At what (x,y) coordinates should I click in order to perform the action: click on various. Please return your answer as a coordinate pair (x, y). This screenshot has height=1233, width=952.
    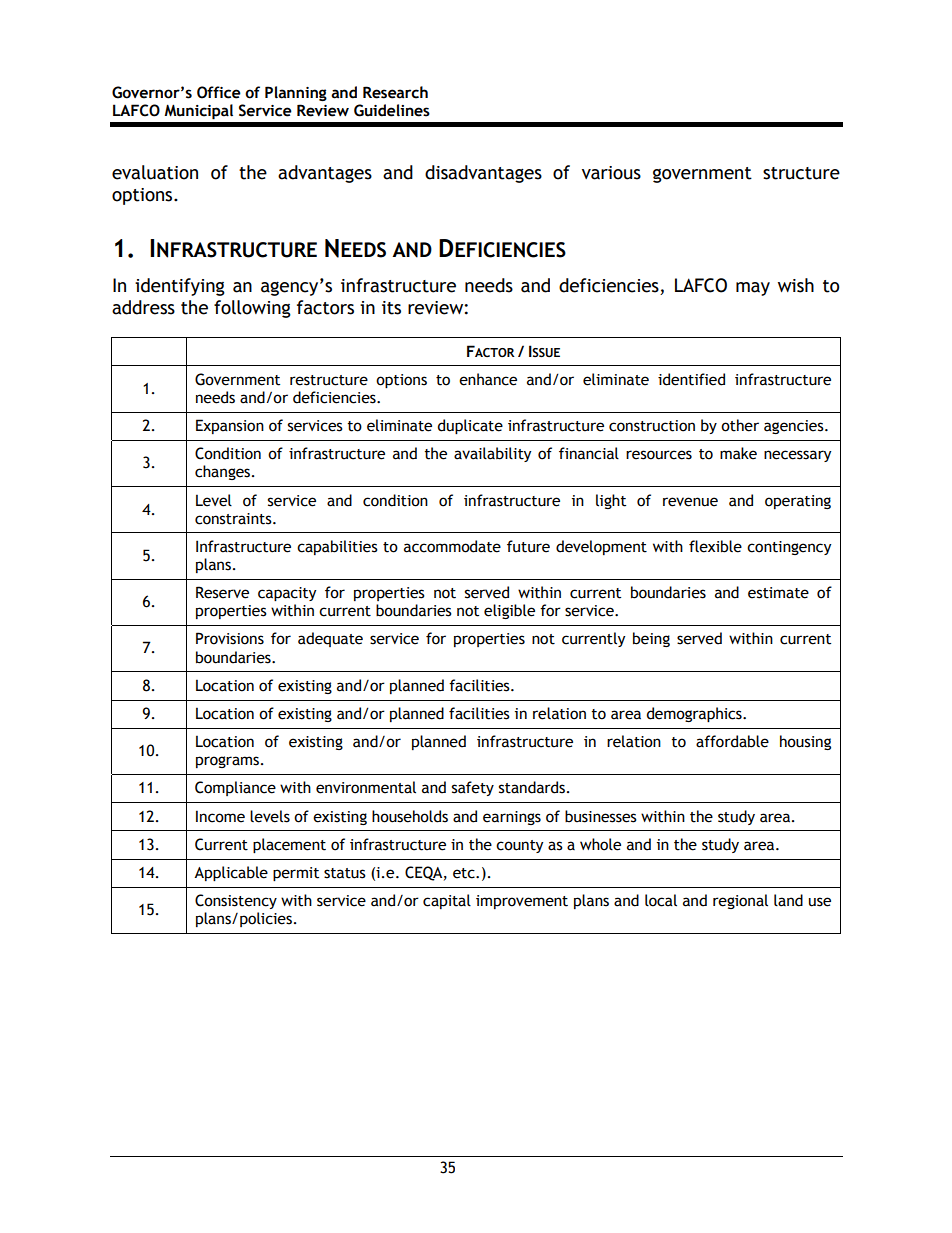
    Looking at the image, I should click on (611, 173).
